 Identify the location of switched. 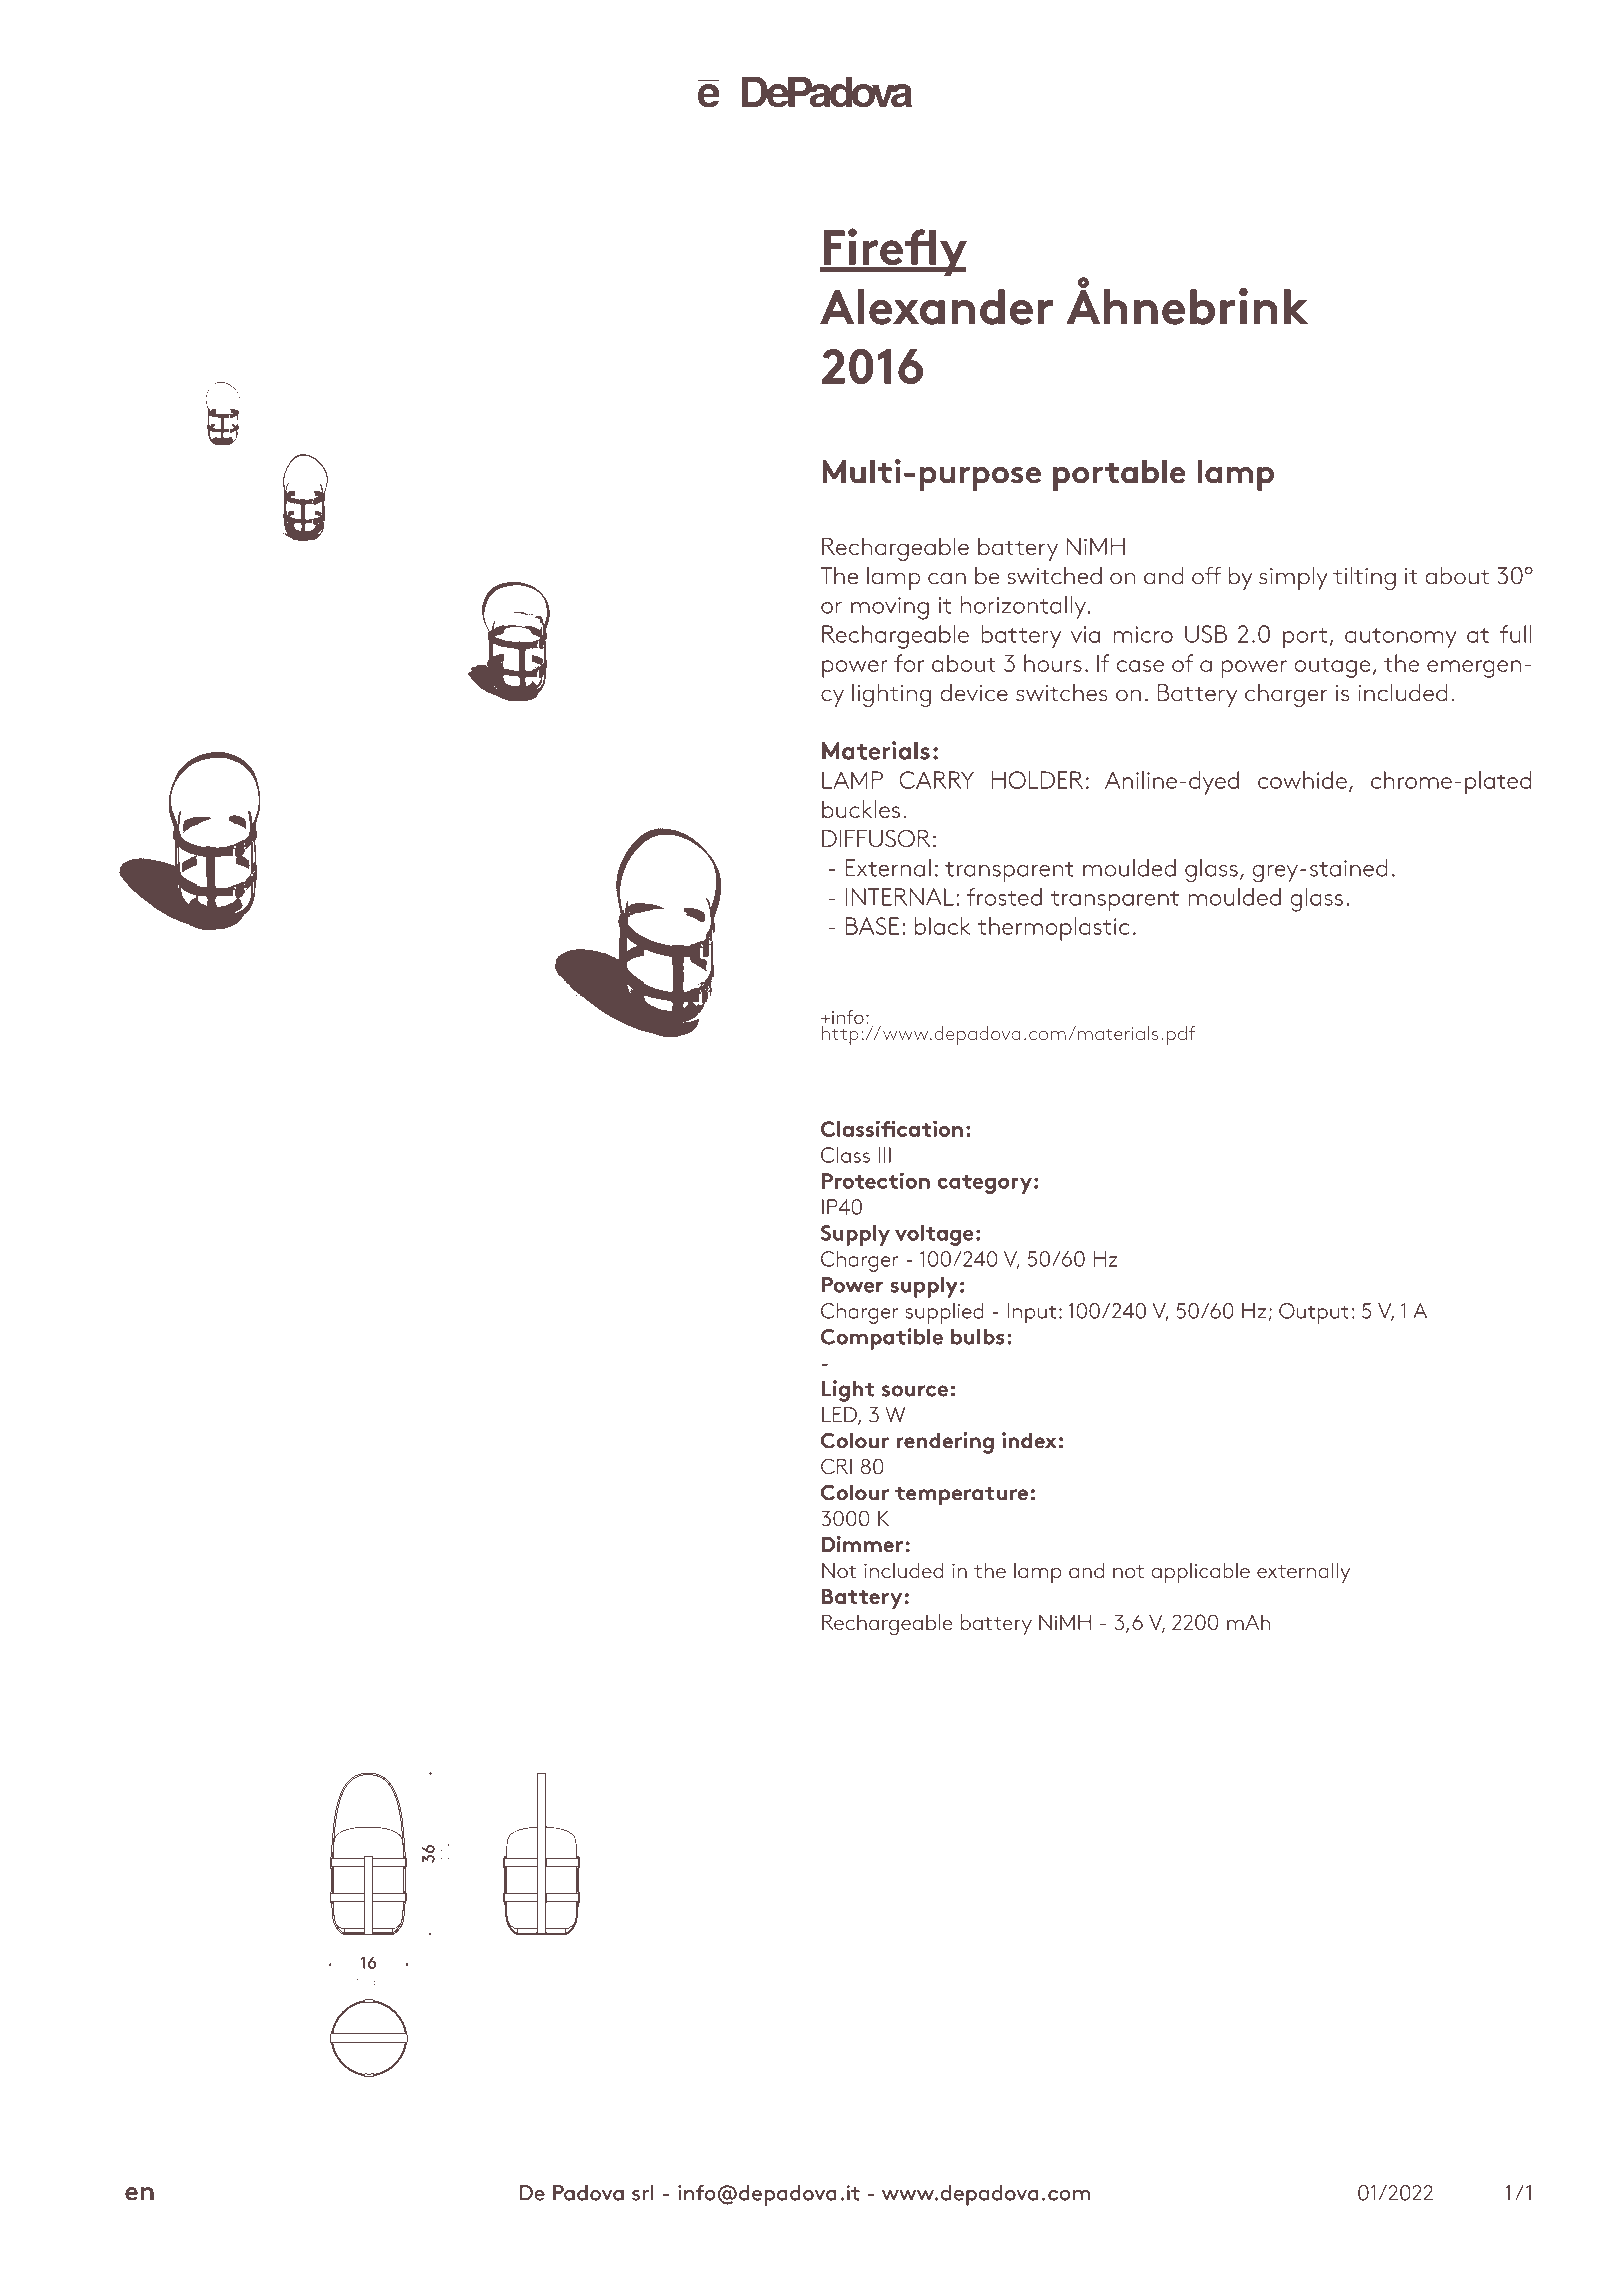
(1054, 576).
